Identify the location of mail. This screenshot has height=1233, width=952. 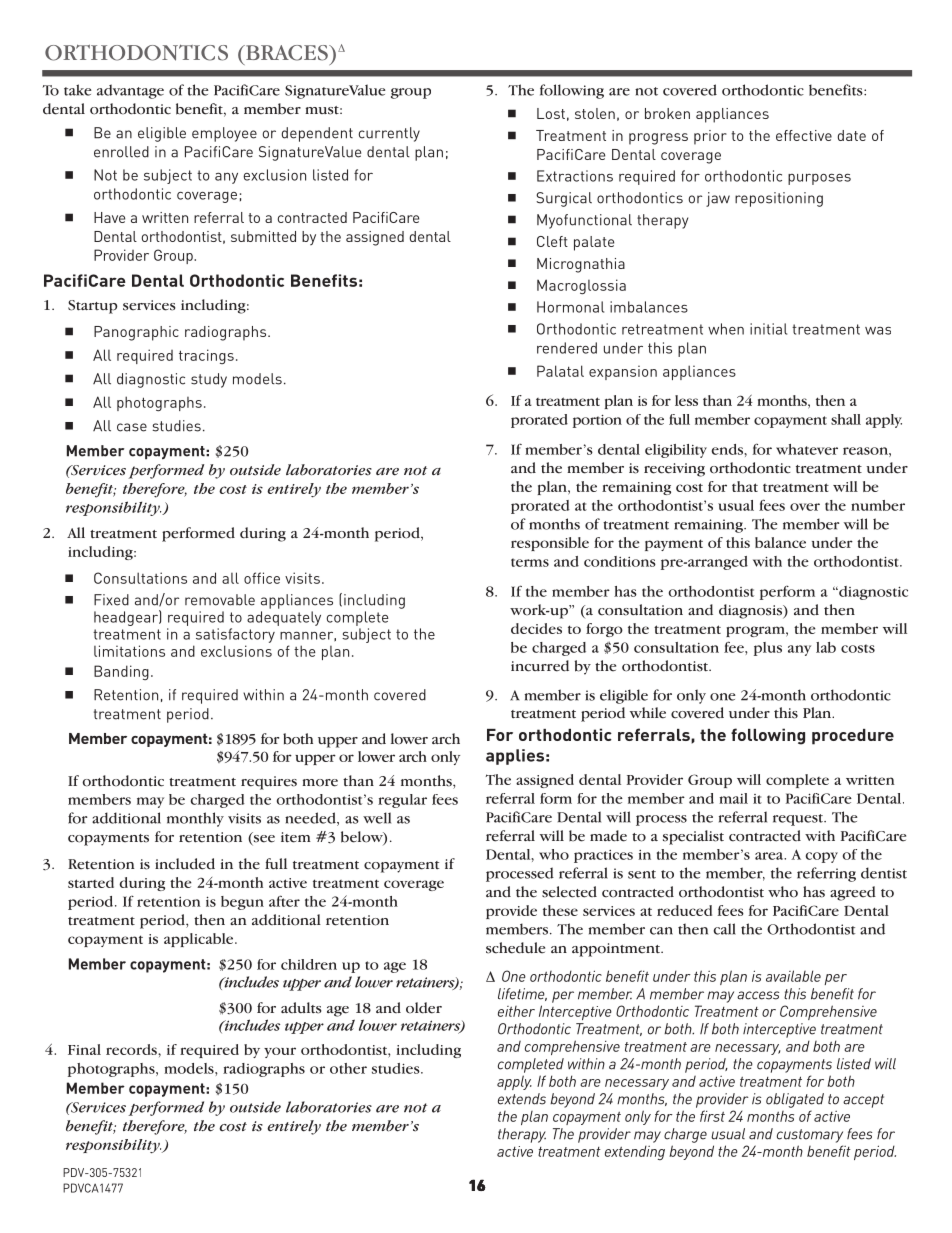
(733, 798).
